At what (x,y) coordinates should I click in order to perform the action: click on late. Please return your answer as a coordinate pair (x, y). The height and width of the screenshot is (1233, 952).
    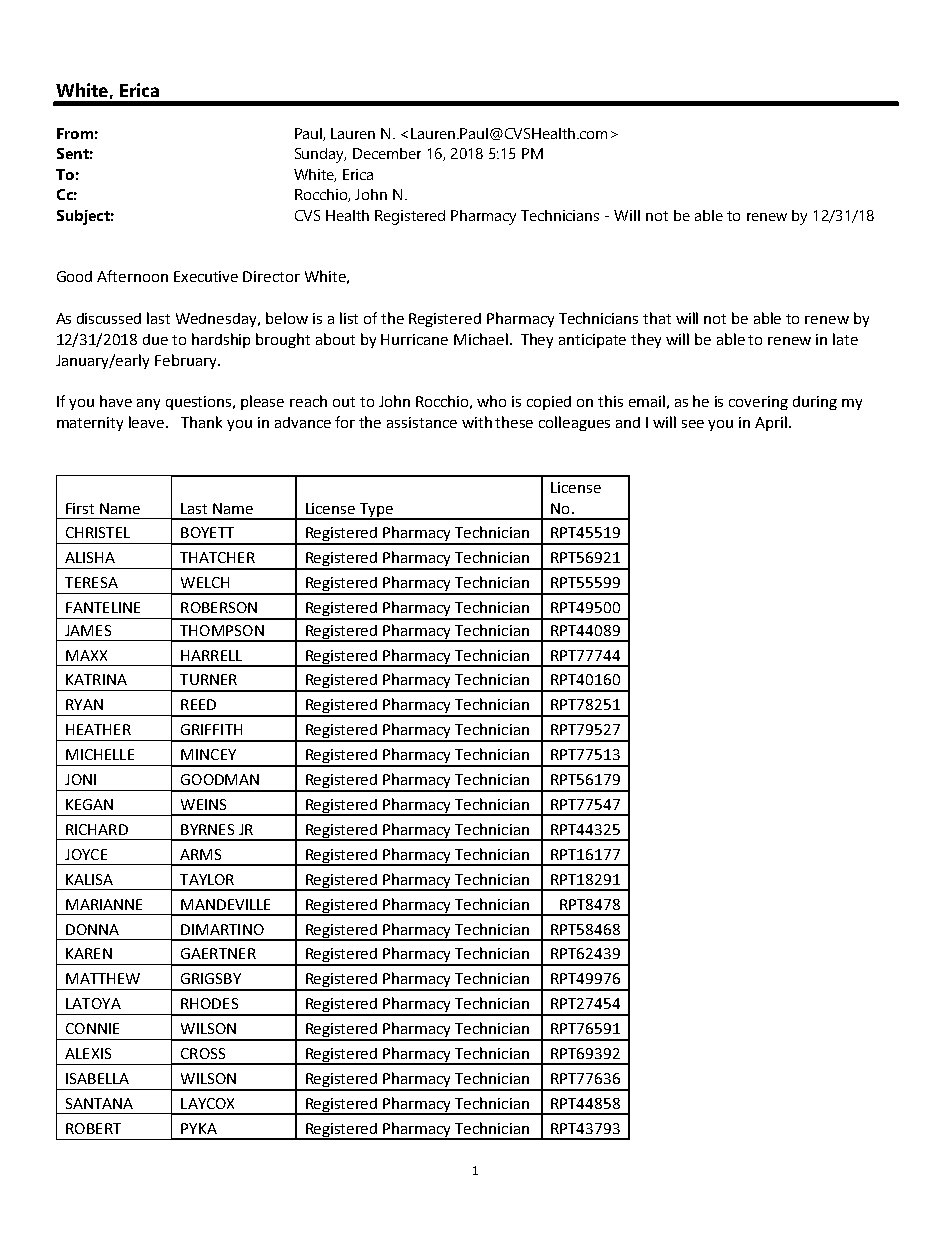
    Looking at the image, I should click on (845, 339).
